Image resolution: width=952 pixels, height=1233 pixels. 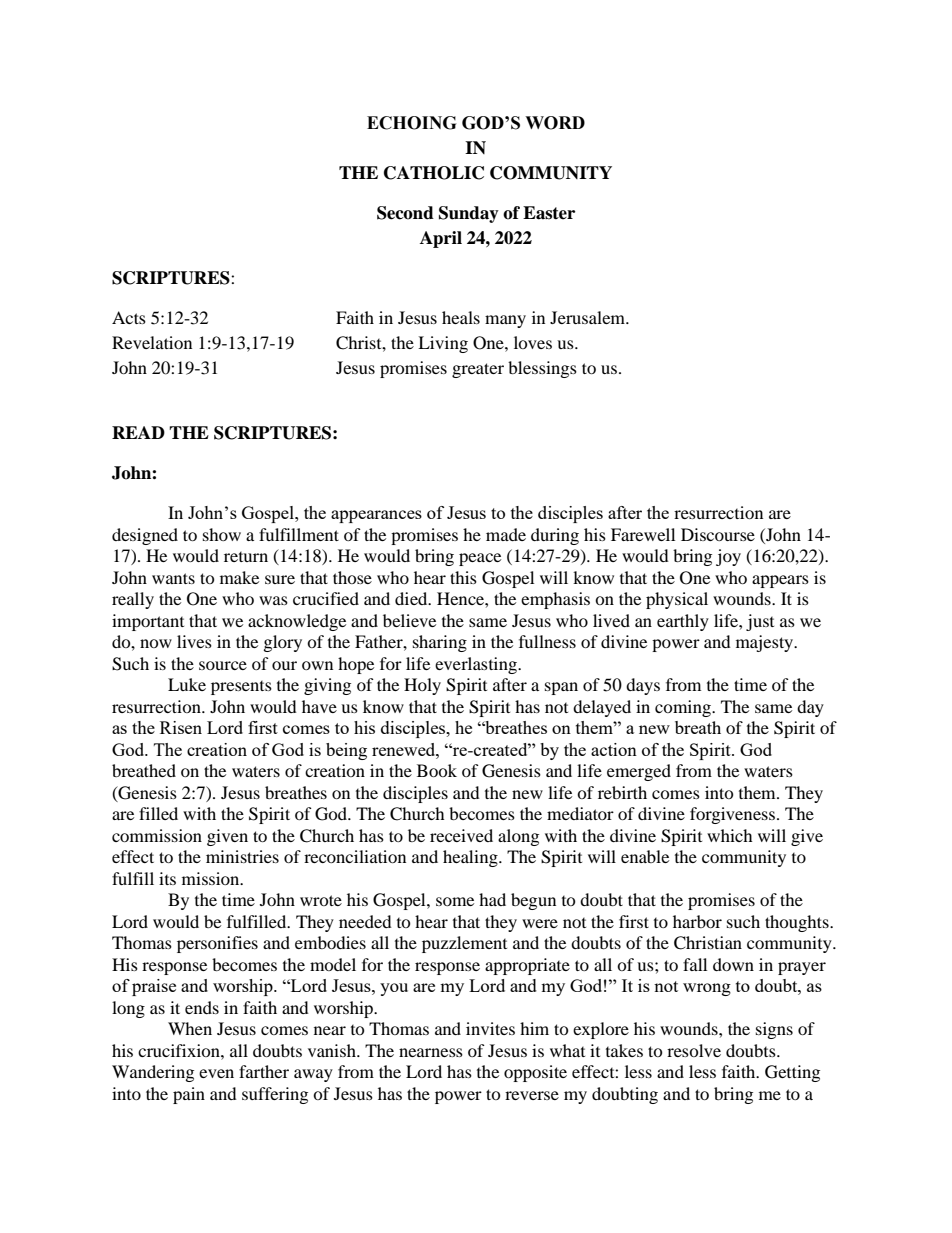 I want to click on even, so click(x=216, y=1073).
